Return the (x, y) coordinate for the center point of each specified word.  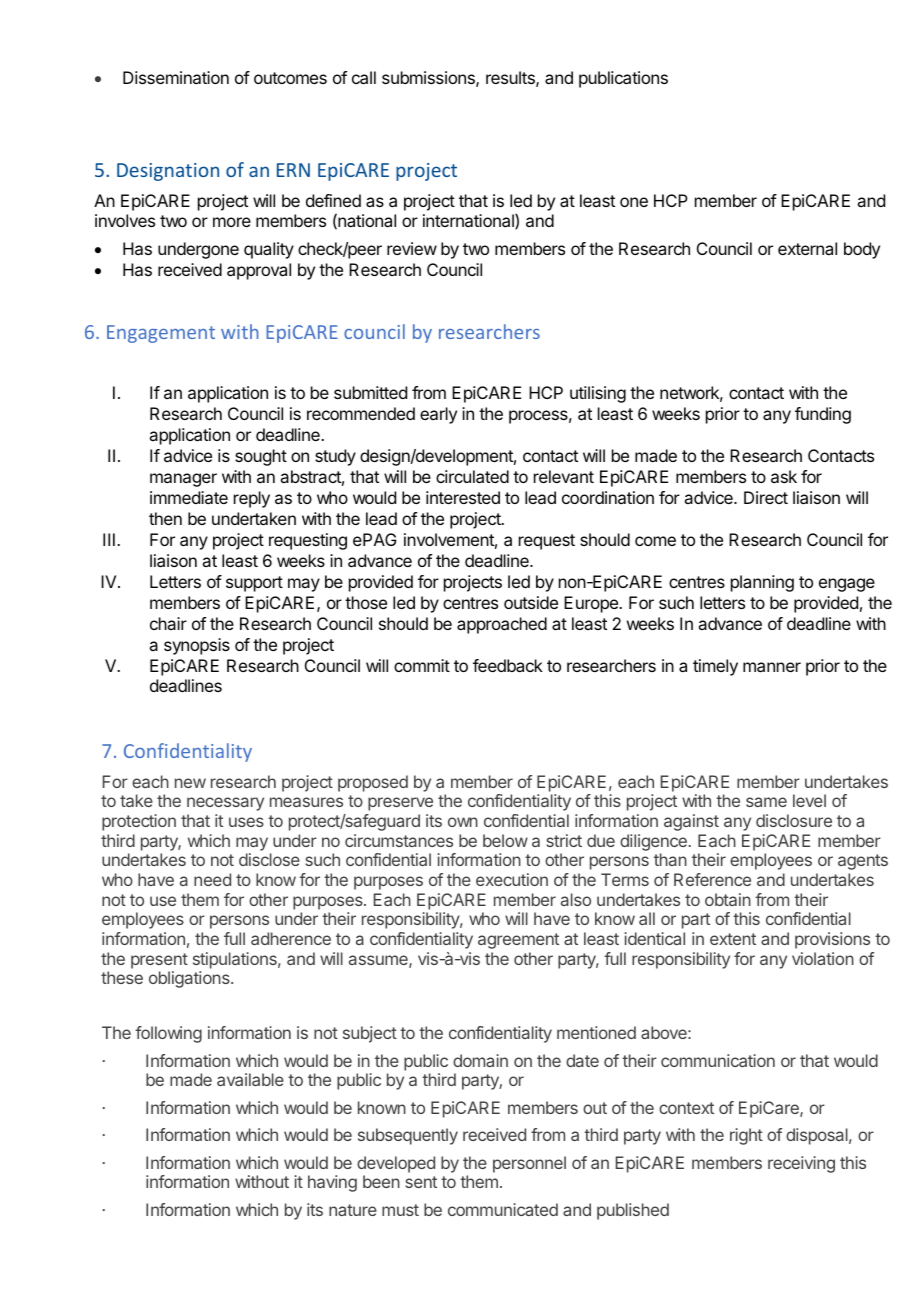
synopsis (197, 646)
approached (502, 625)
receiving (801, 1164)
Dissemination (176, 77)
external (807, 248)
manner (772, 667)
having (332, 1183)
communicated (503, 1209)
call (364, 77)
